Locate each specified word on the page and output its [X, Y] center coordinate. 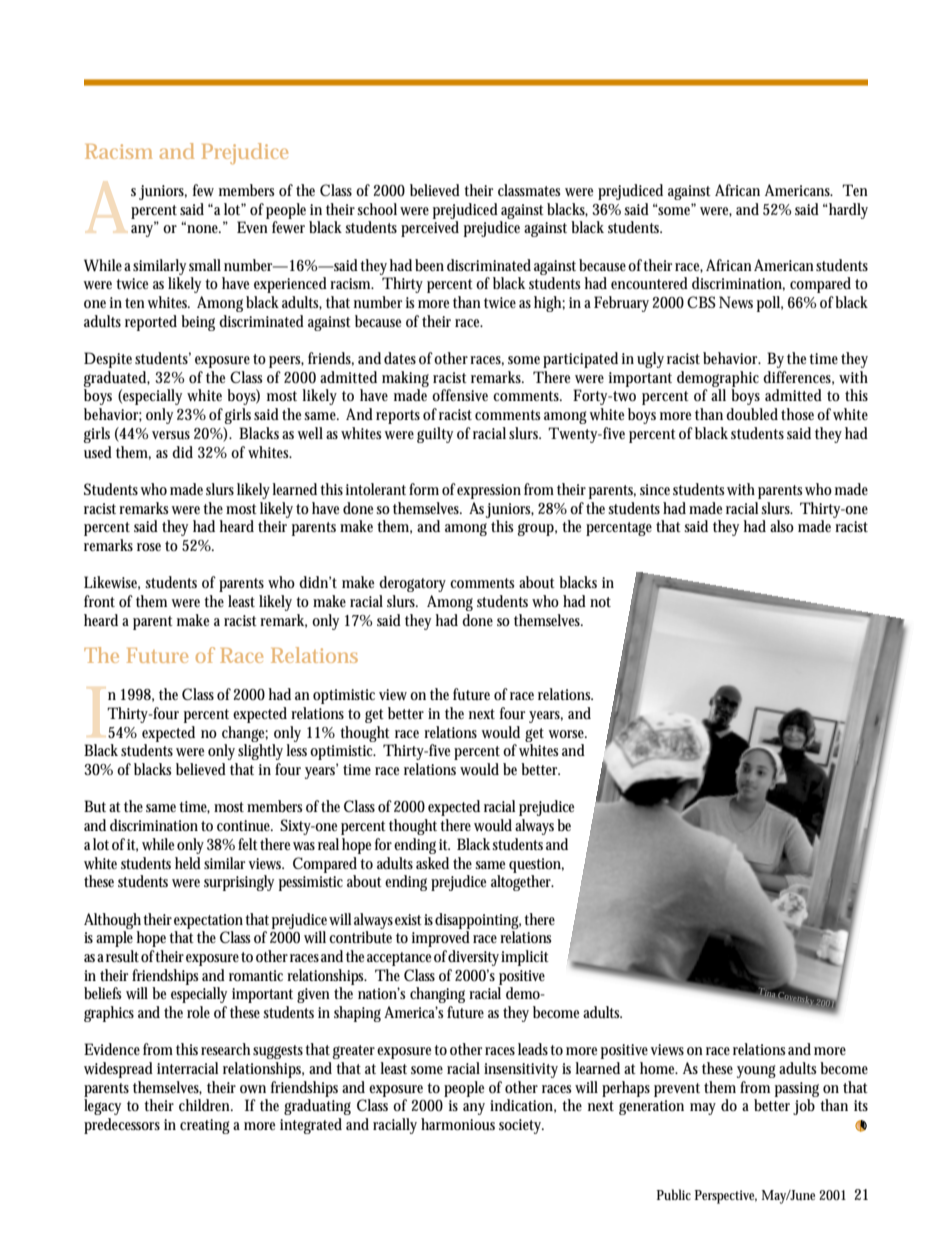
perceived [430, 229]
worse [567, 734]
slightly [260, 752]
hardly [847, 211]
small [205, 265]
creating [205, 1126]
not [600, 602]
